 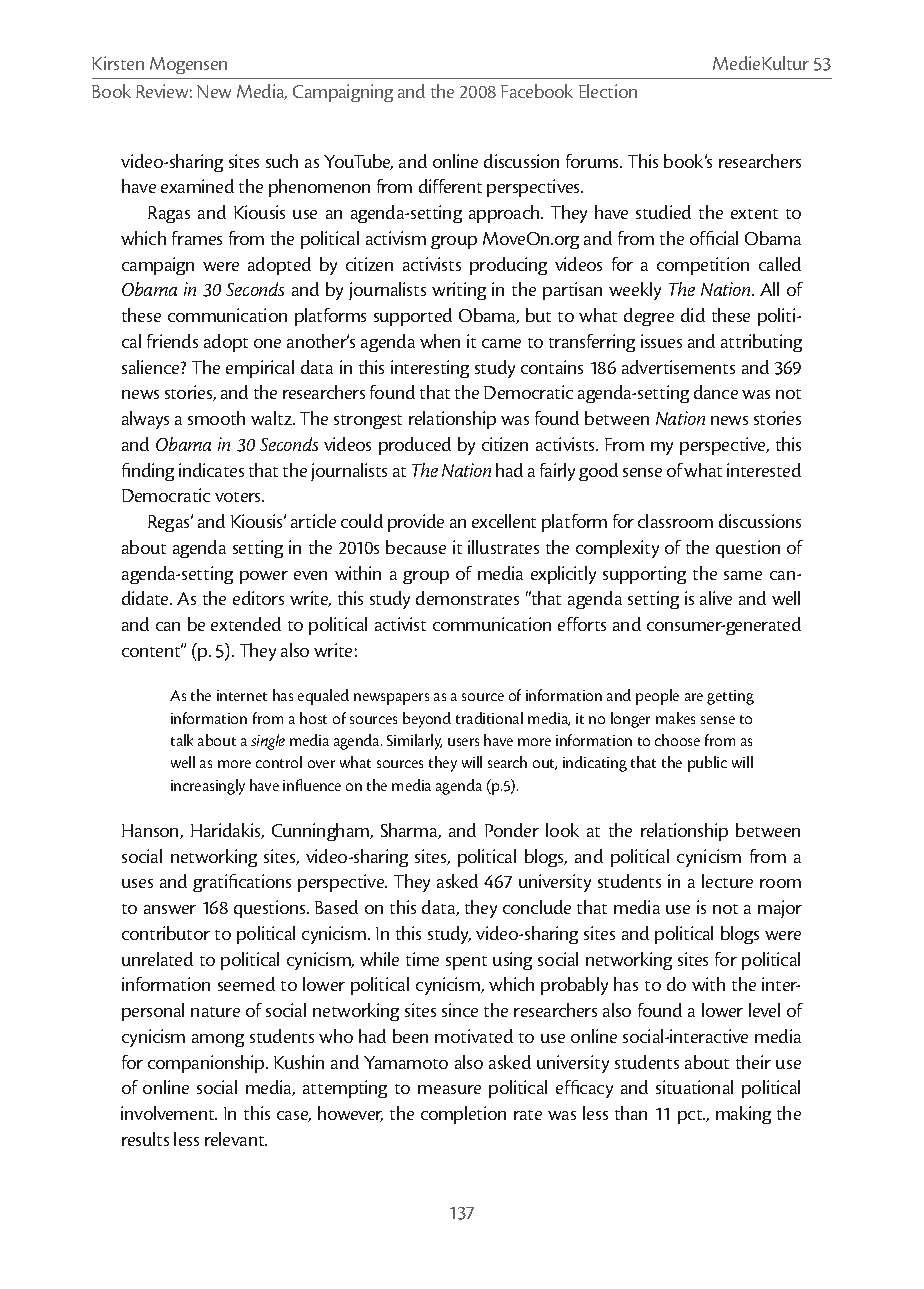 What do you see at coordinates (169, 1113) in the document?
I see `involvement` at bounding box center [169, 1113].
